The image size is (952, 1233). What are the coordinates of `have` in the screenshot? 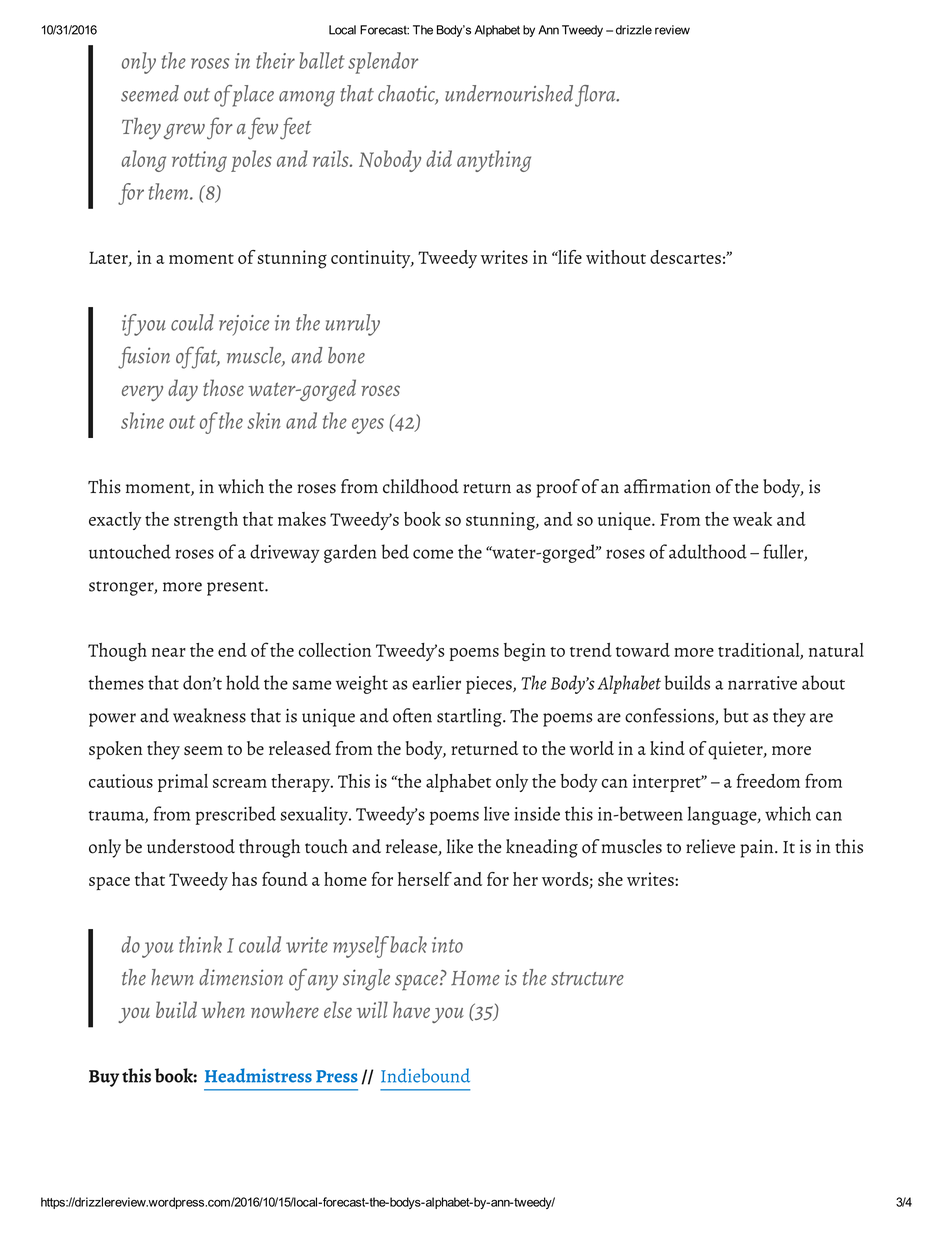 It's located at (411, 1009).
